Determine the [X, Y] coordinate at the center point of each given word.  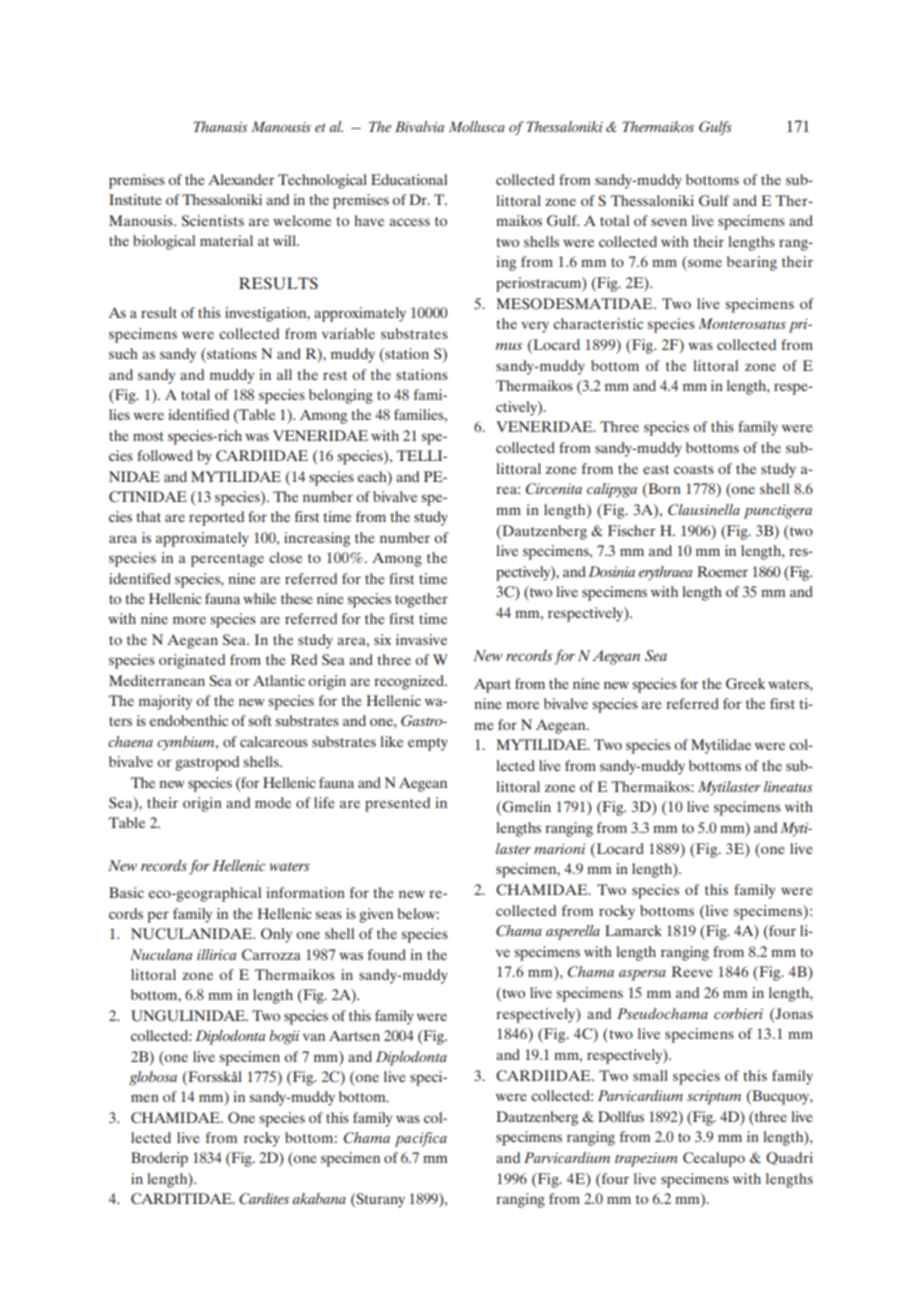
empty [428, 744]
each [373, 476]
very [535, 327]
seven [669, 222]
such [123, 353]
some [705, 263]
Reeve [692, 971]
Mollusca [477, 126]
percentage [227, 560]
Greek [746, 683]
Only [276, 935]
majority [165, 702]
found [387, 954]
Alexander [241, 179]
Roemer [722, 571]
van [314, 1037]
